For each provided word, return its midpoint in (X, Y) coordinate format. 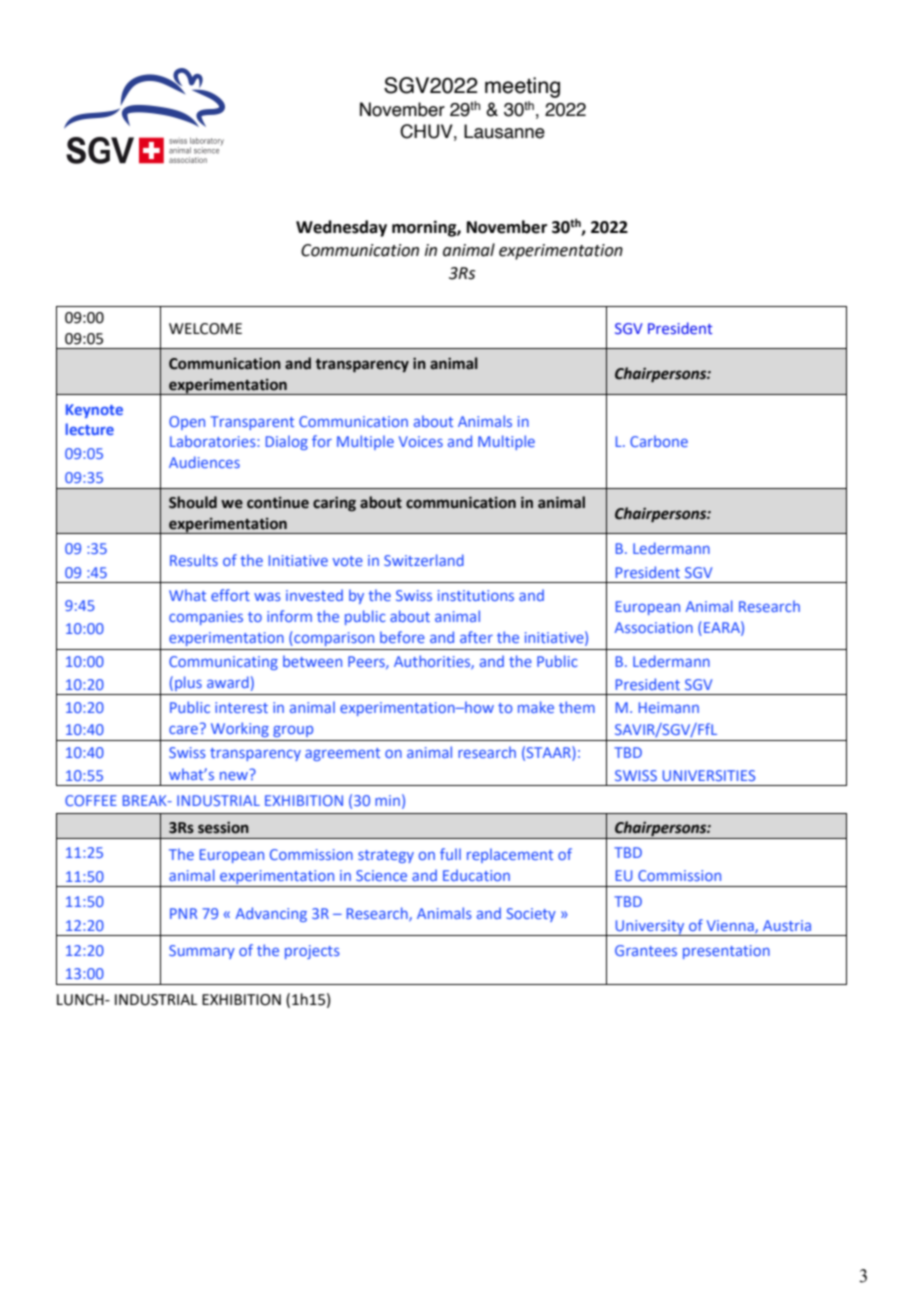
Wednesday (341, 228)
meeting (522, 87)
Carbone (659, 441)
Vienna (731, 926)
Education (476, 875)
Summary (202, 952)
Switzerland (424, 560)
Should (193, 502)
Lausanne (504, 131)
